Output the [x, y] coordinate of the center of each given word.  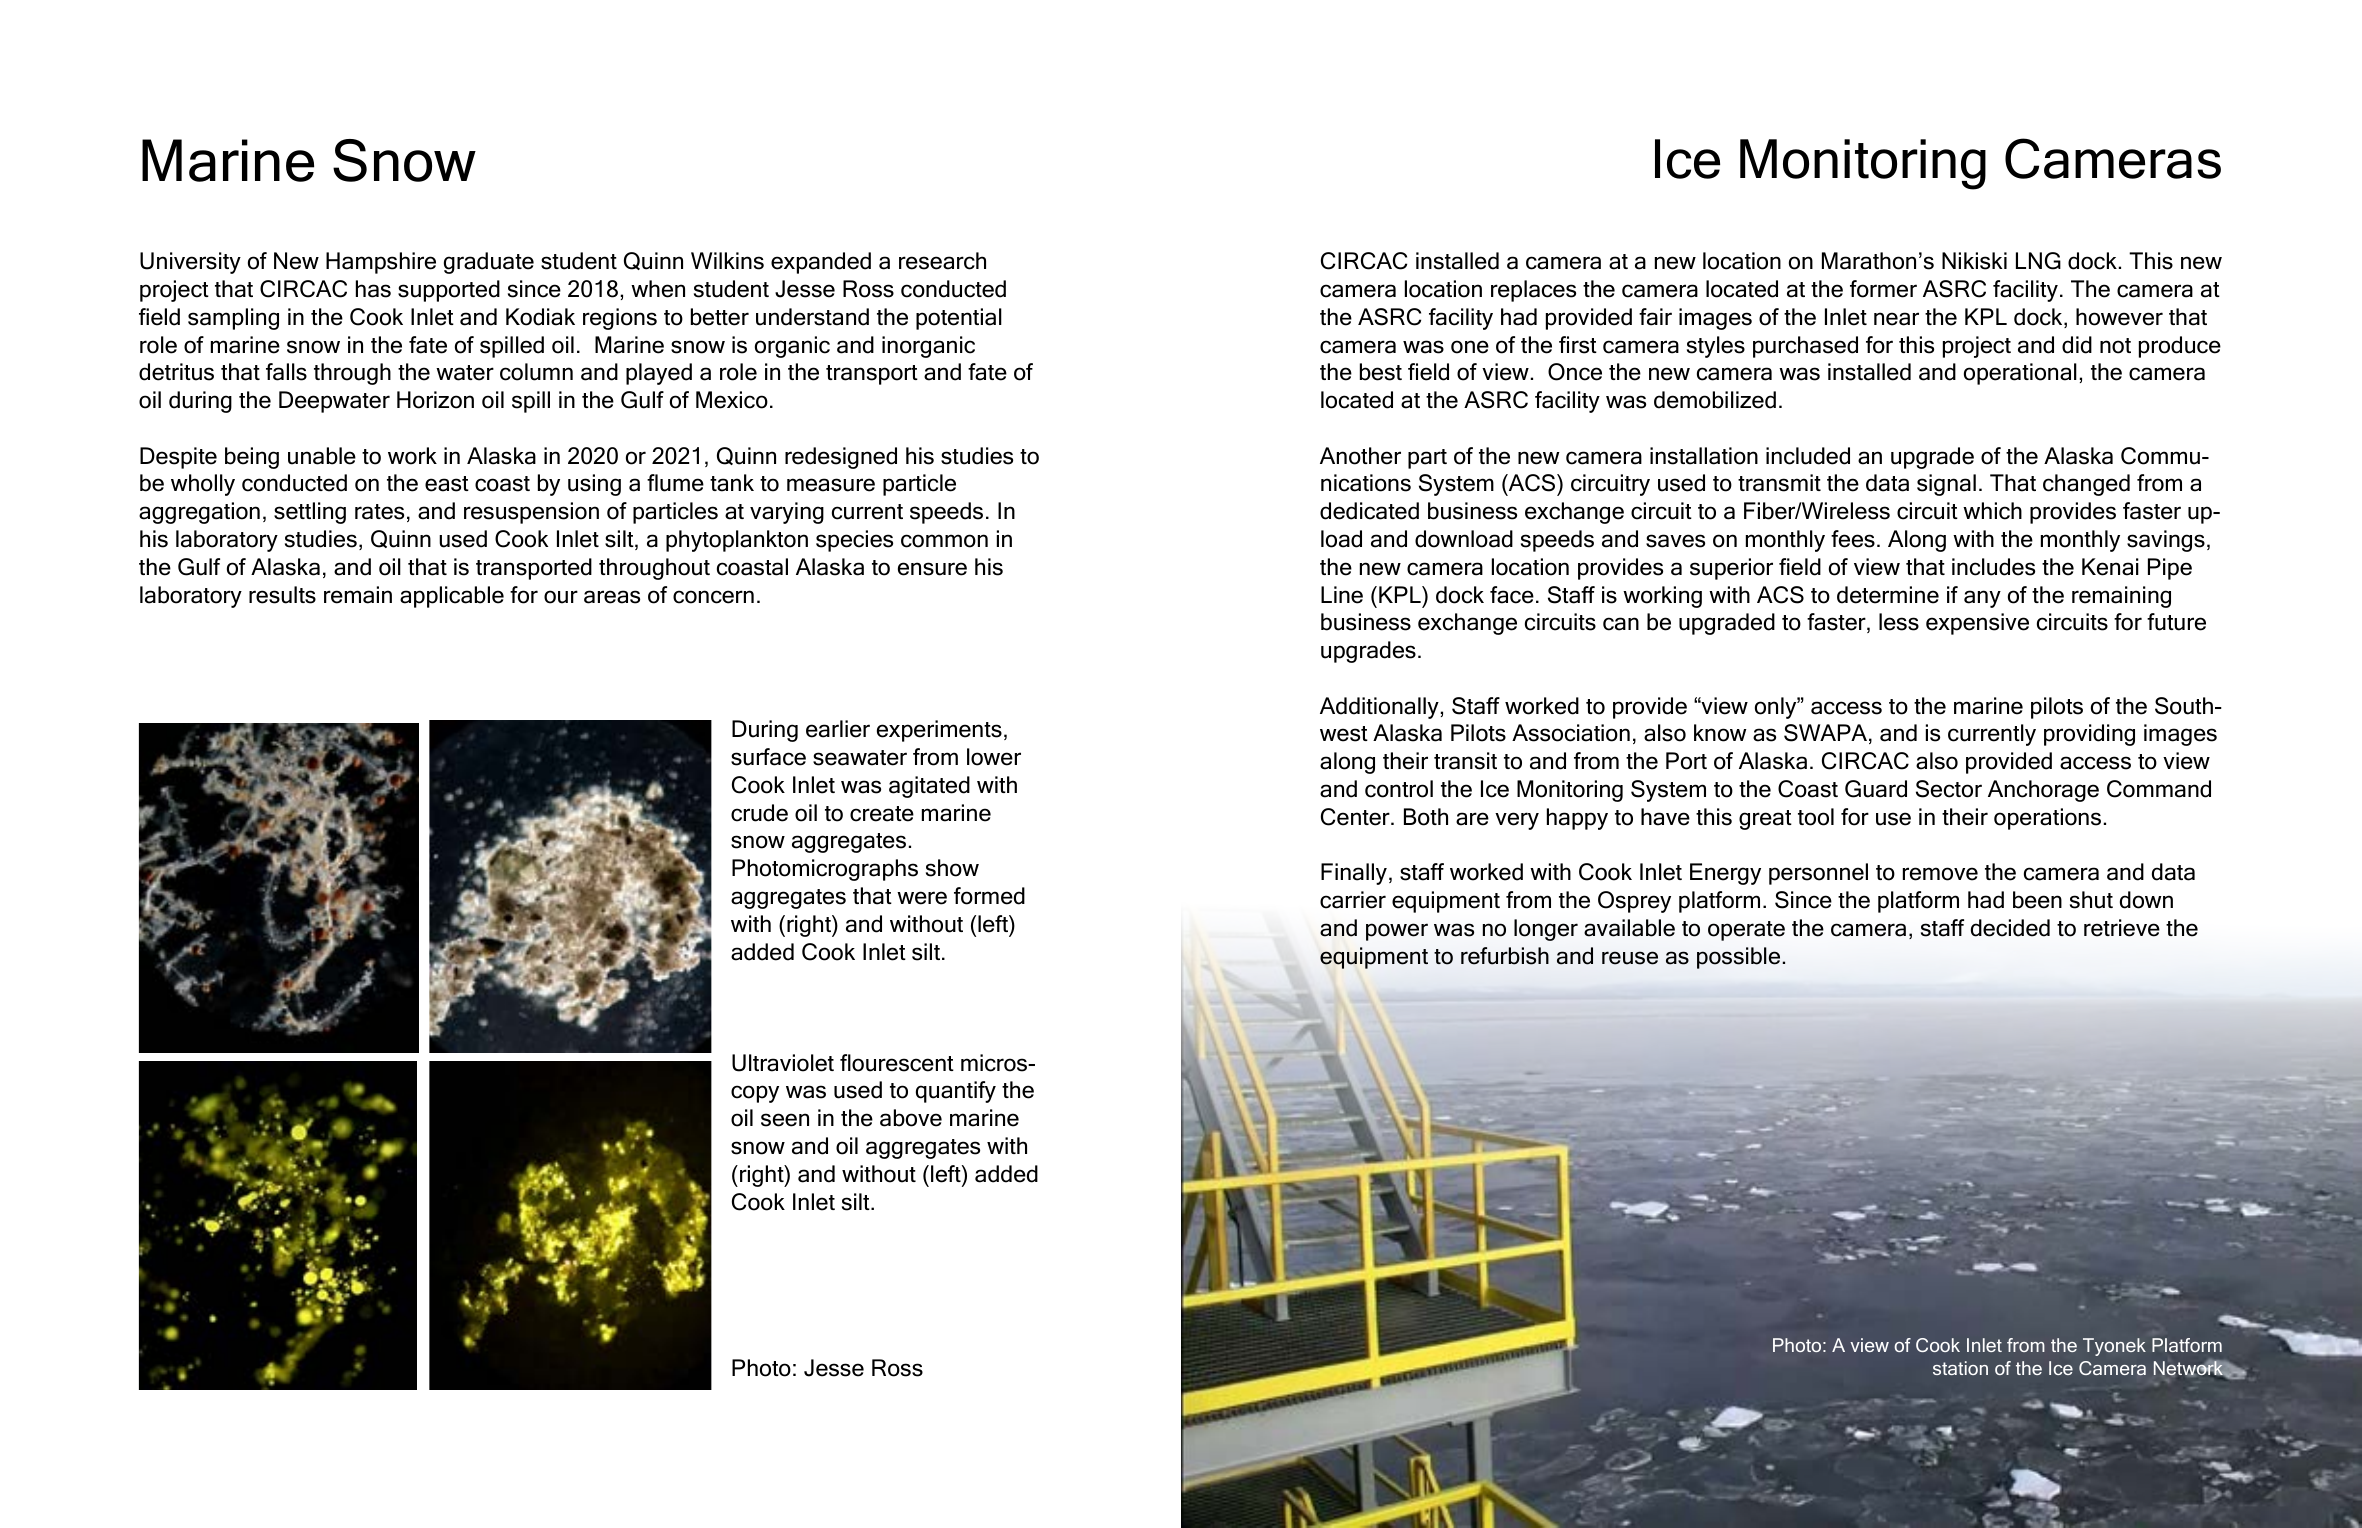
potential [959, 319]
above [911, 1118]
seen [785, 1120]
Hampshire [381, 263]
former [1883, 289]
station [1960, 1368]
